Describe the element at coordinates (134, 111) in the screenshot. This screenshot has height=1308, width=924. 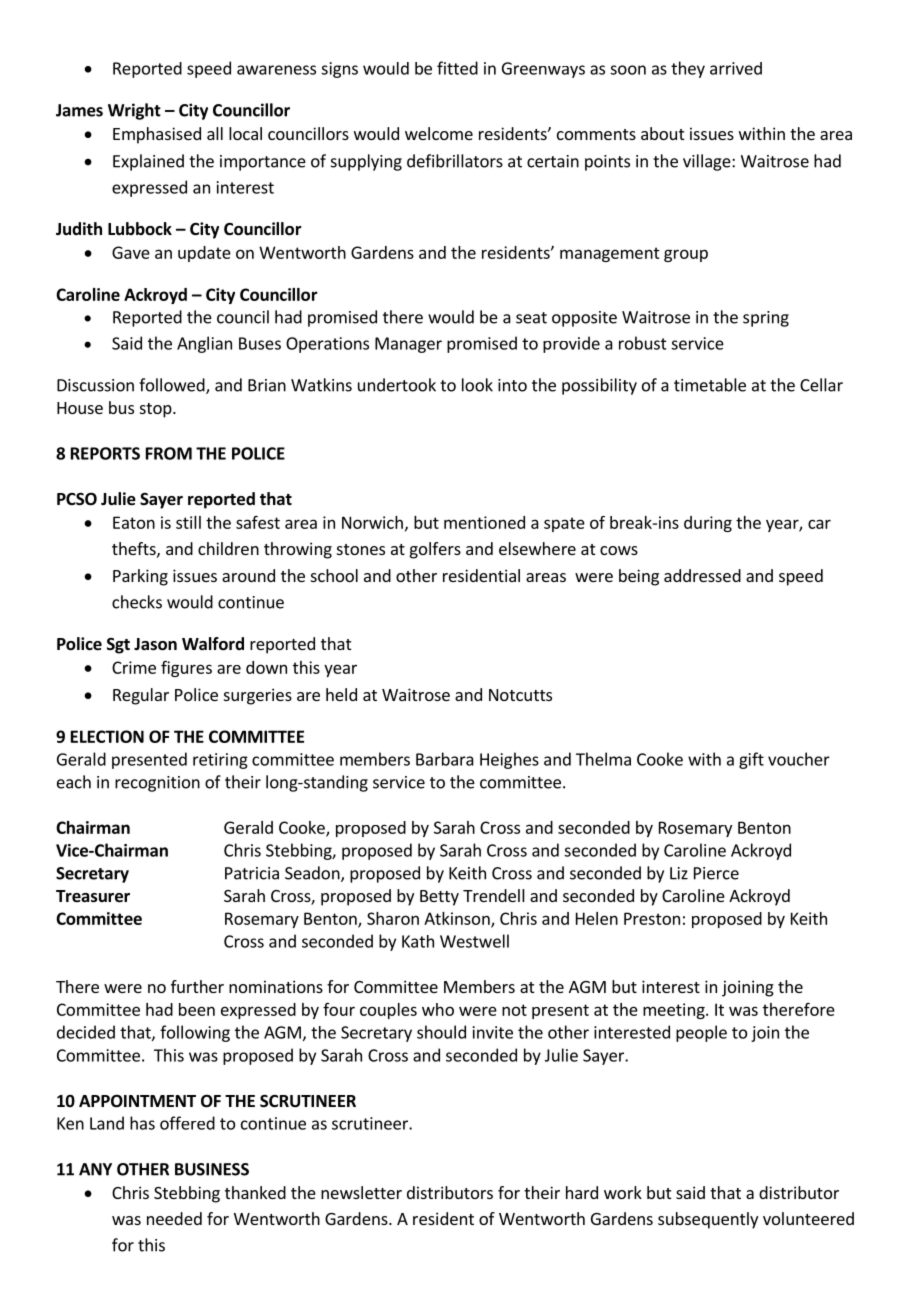
I see `Wright` at that location.
